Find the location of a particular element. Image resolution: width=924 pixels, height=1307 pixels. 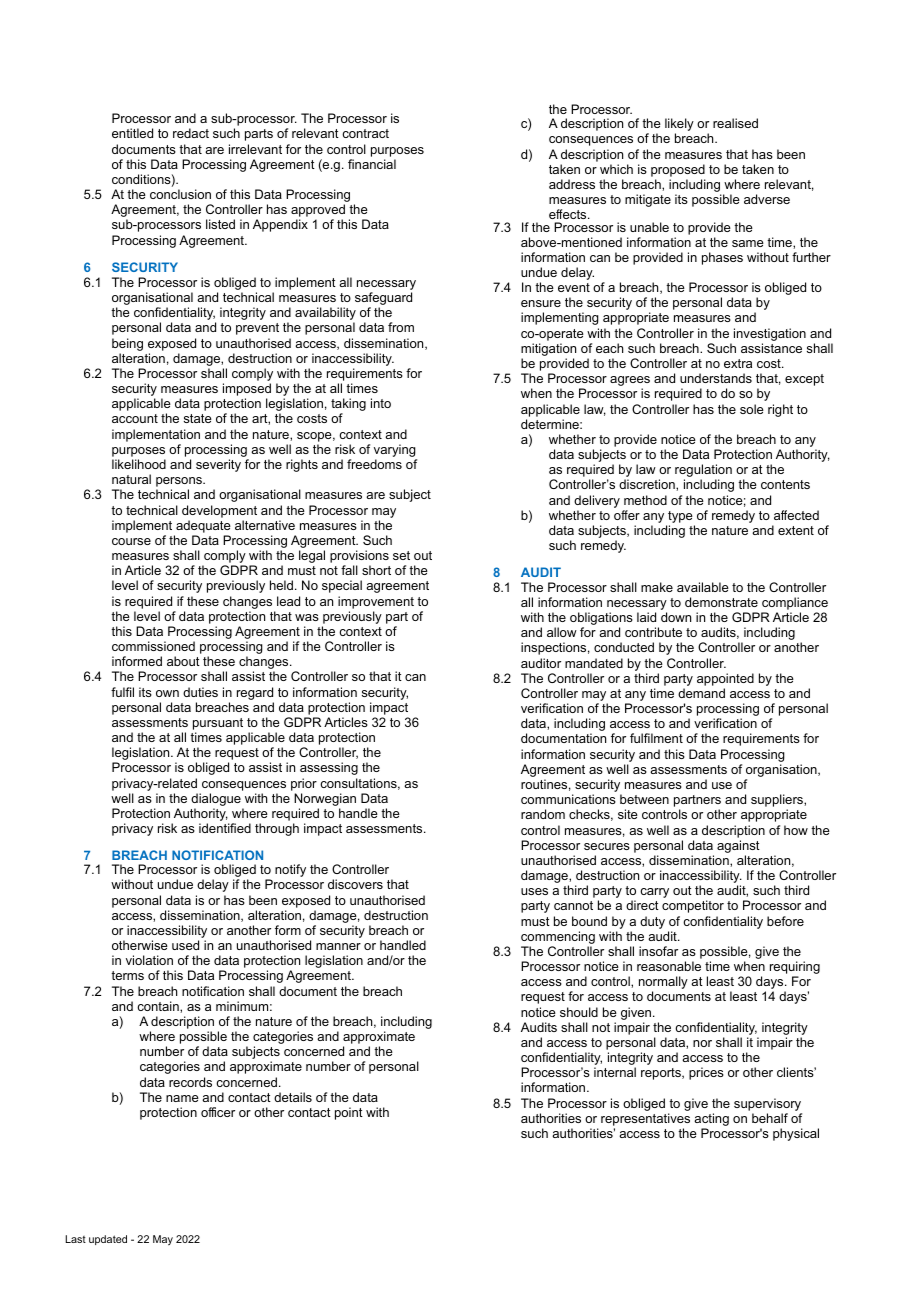

demand is located at coordinates (701, 693).
